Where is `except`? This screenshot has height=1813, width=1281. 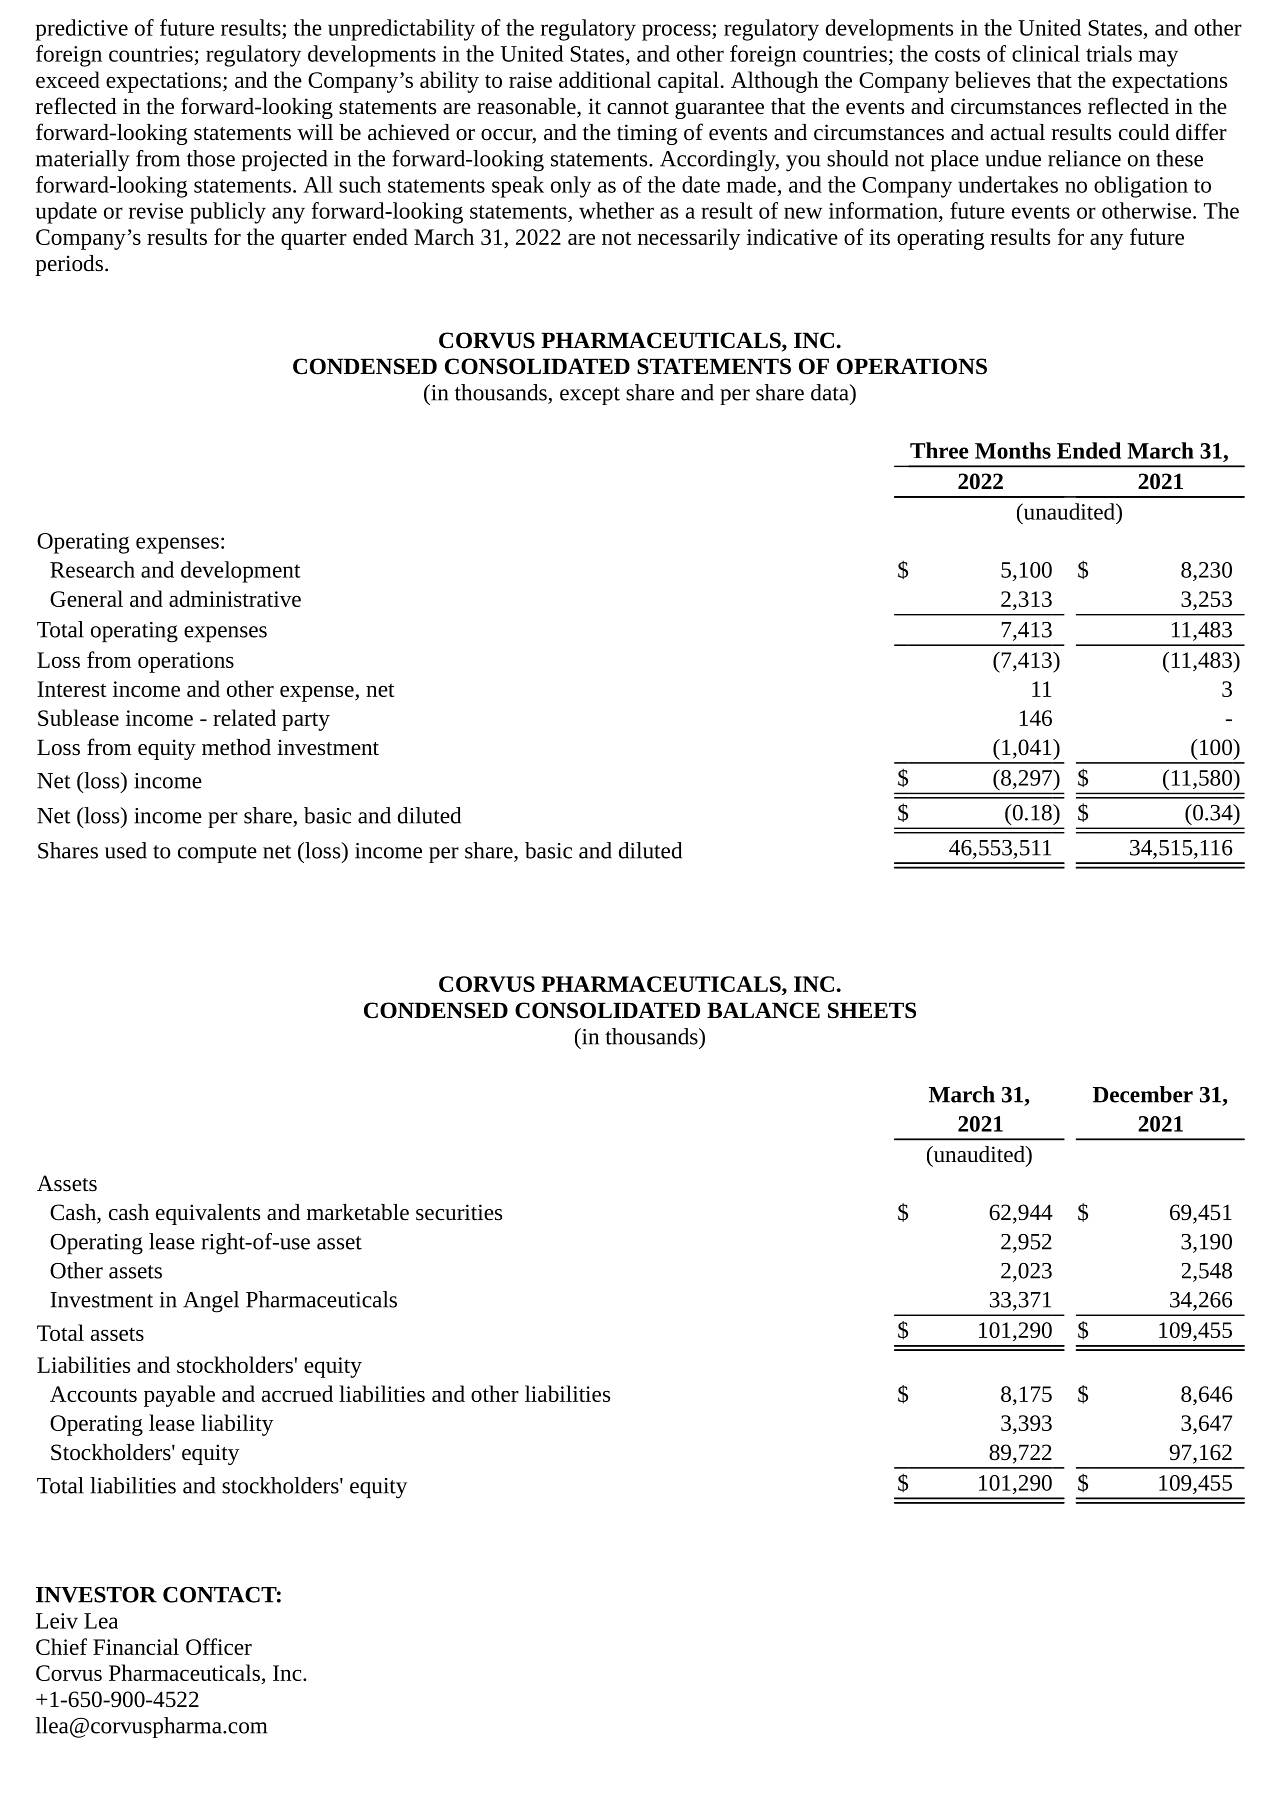 except is located at coordinates (590, 396).
